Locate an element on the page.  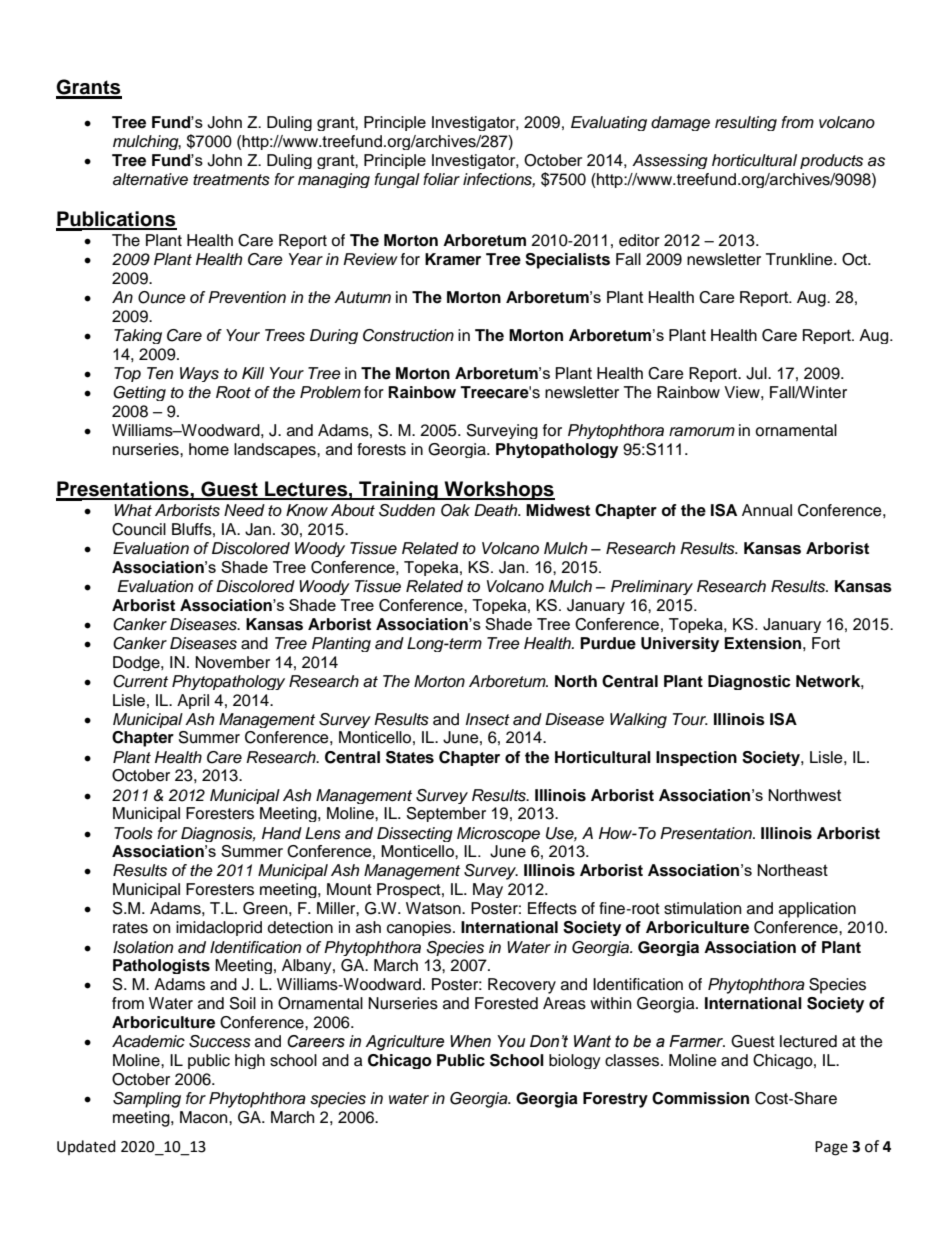
Annual is located at coordinates (767, 510).
